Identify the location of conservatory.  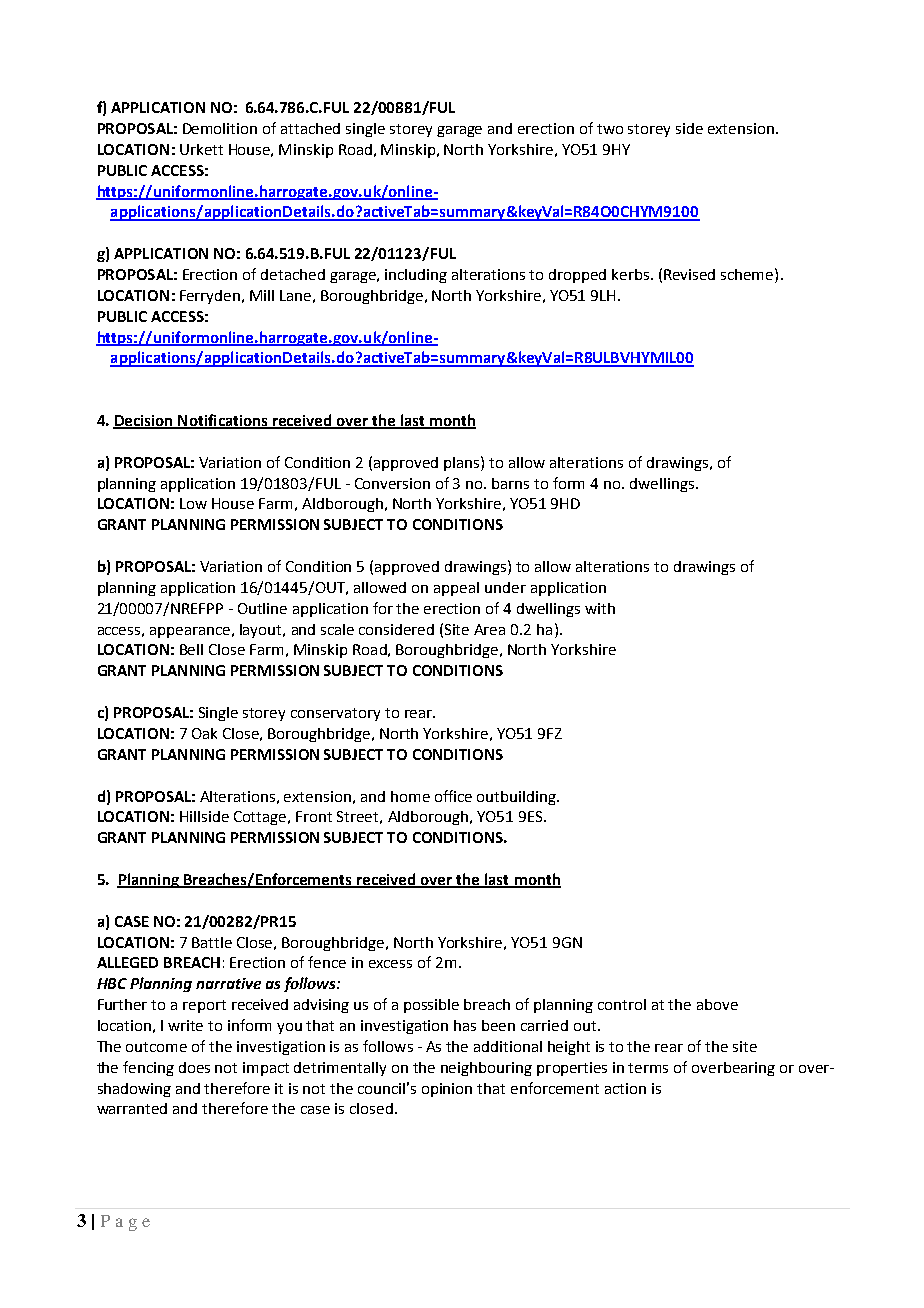
(335, 714).
